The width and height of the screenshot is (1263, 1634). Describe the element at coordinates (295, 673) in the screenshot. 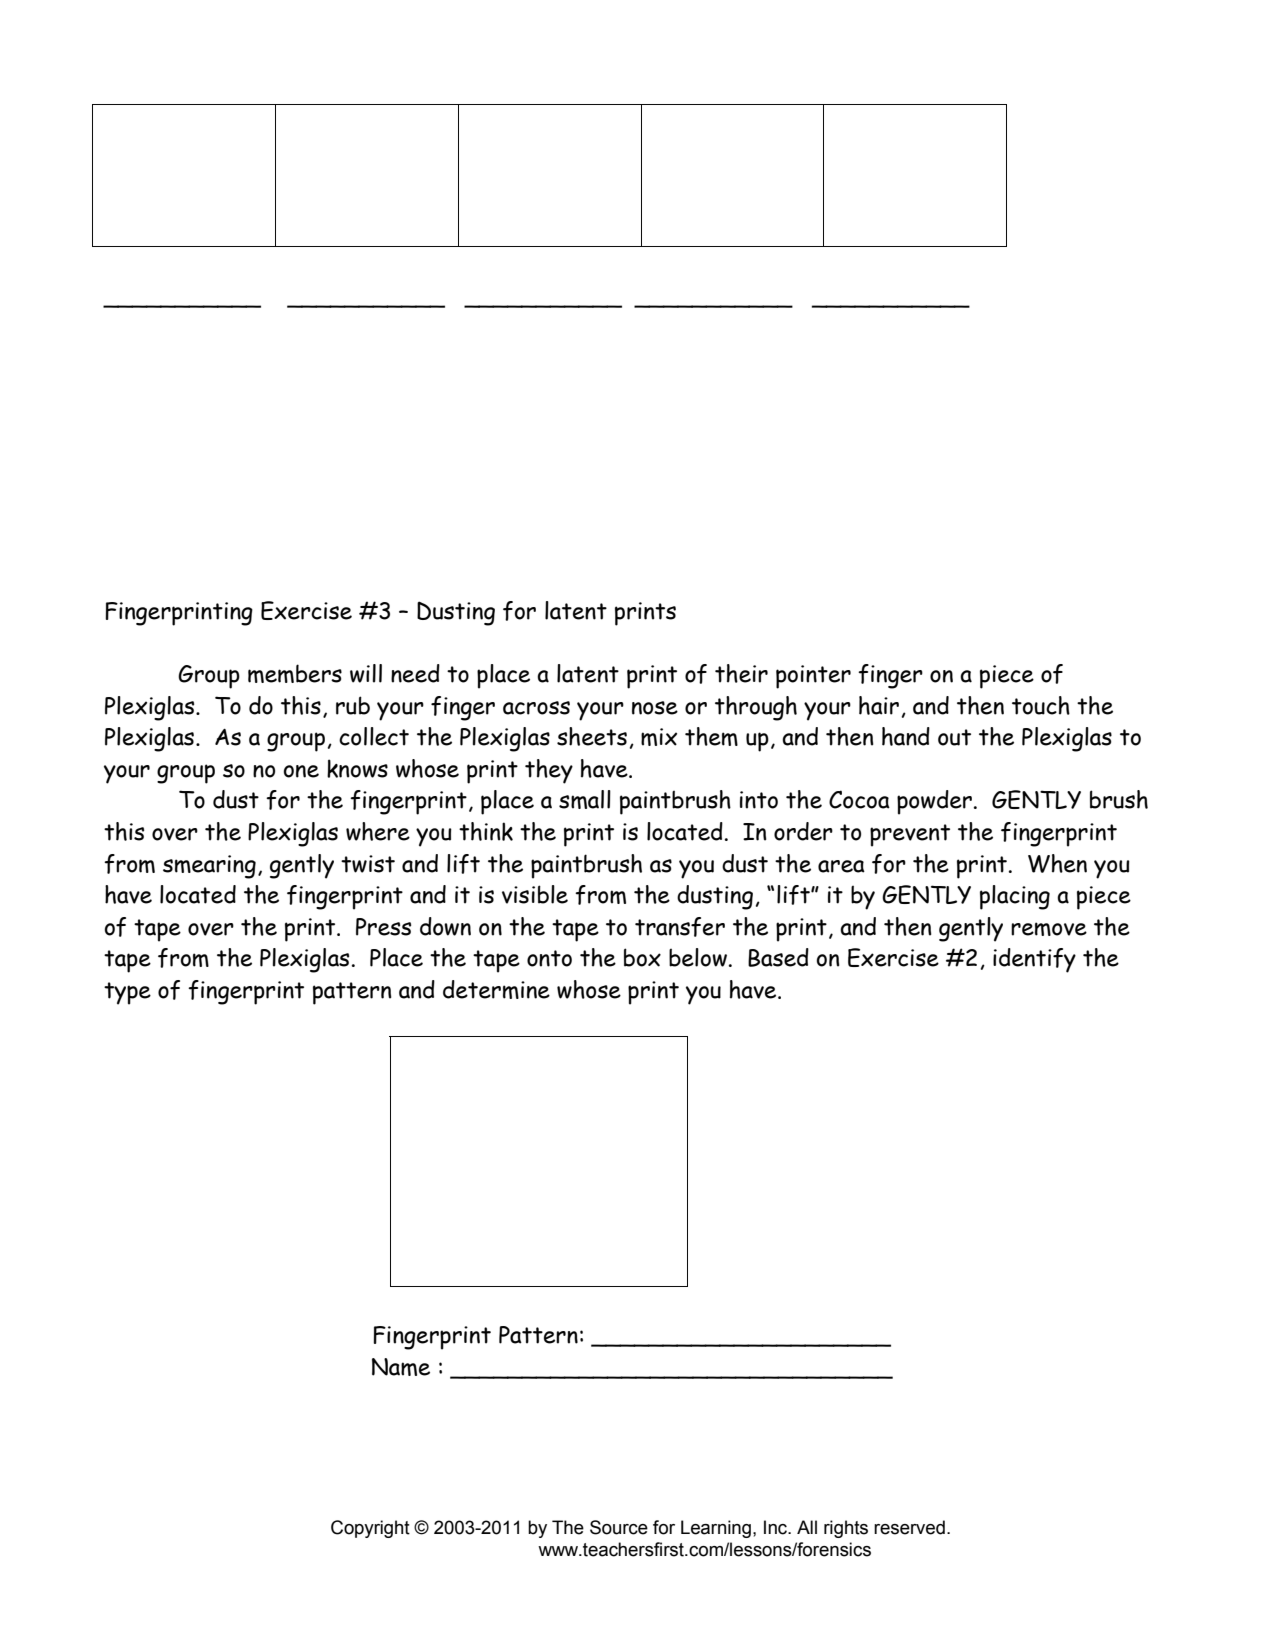

I see `members` at that location.
